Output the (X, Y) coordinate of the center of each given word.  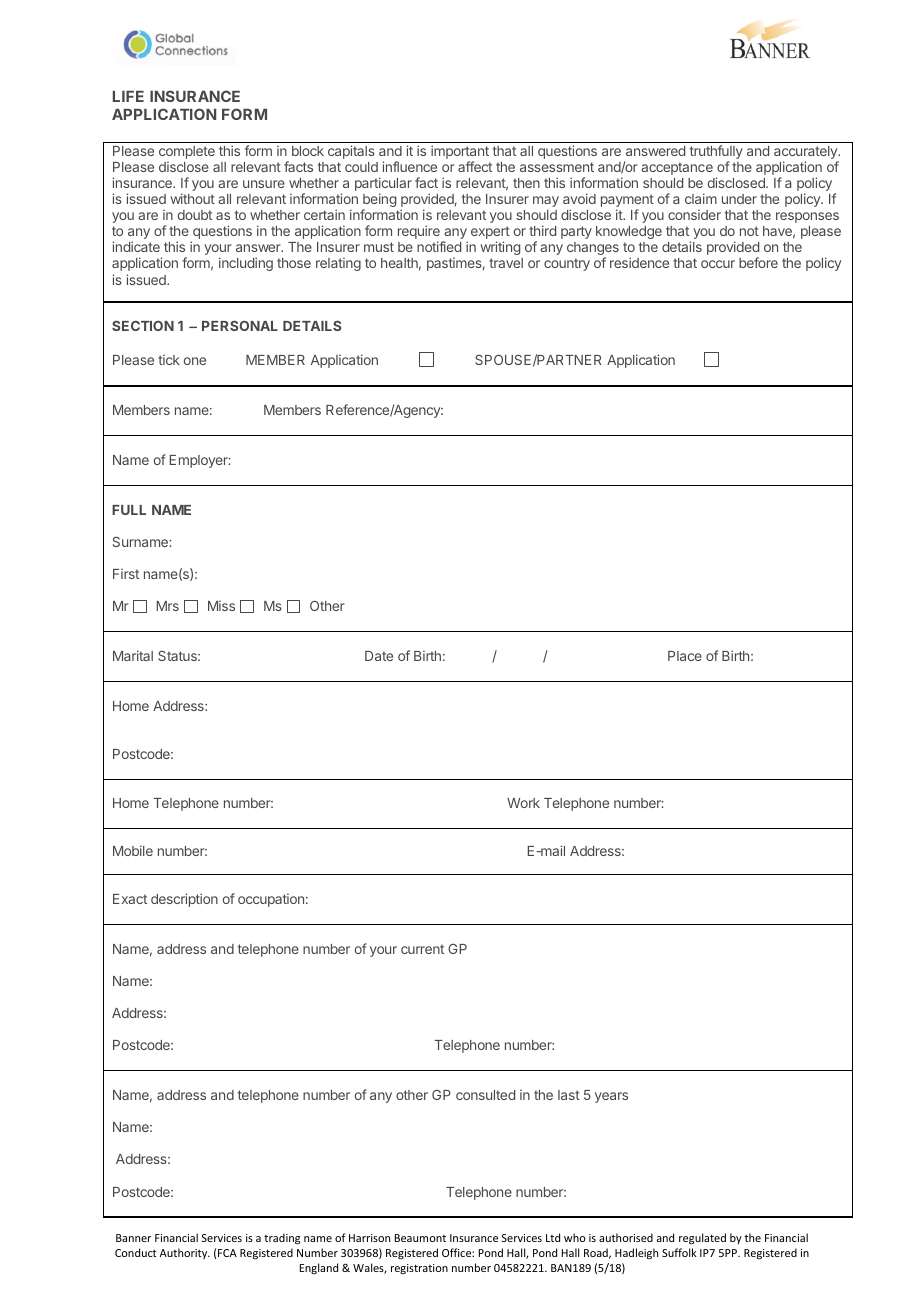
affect (475, 166)
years (611, 1097)
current (422, 949)
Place (685, 656)
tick (169, 359)
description (184, 900)
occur (718, 264)
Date (379, 656)
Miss (221, 605)
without (193, 198)
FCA (227, 1253)
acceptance (677, 168)
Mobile (133, 850)
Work (523, 803)
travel (506, 263)
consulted (485, 1095)
